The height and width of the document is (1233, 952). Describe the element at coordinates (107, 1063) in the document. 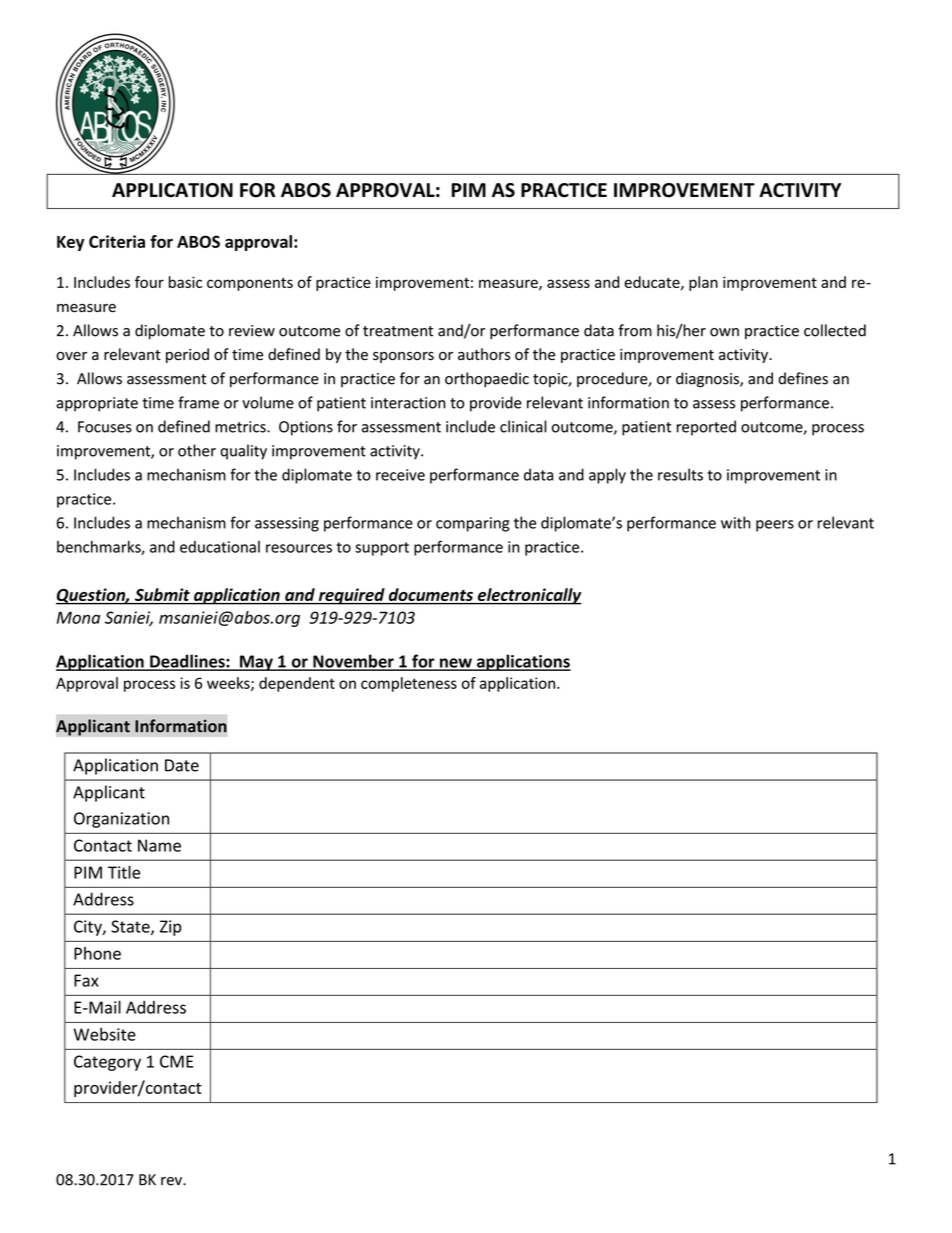

I see `Category` at that location.
